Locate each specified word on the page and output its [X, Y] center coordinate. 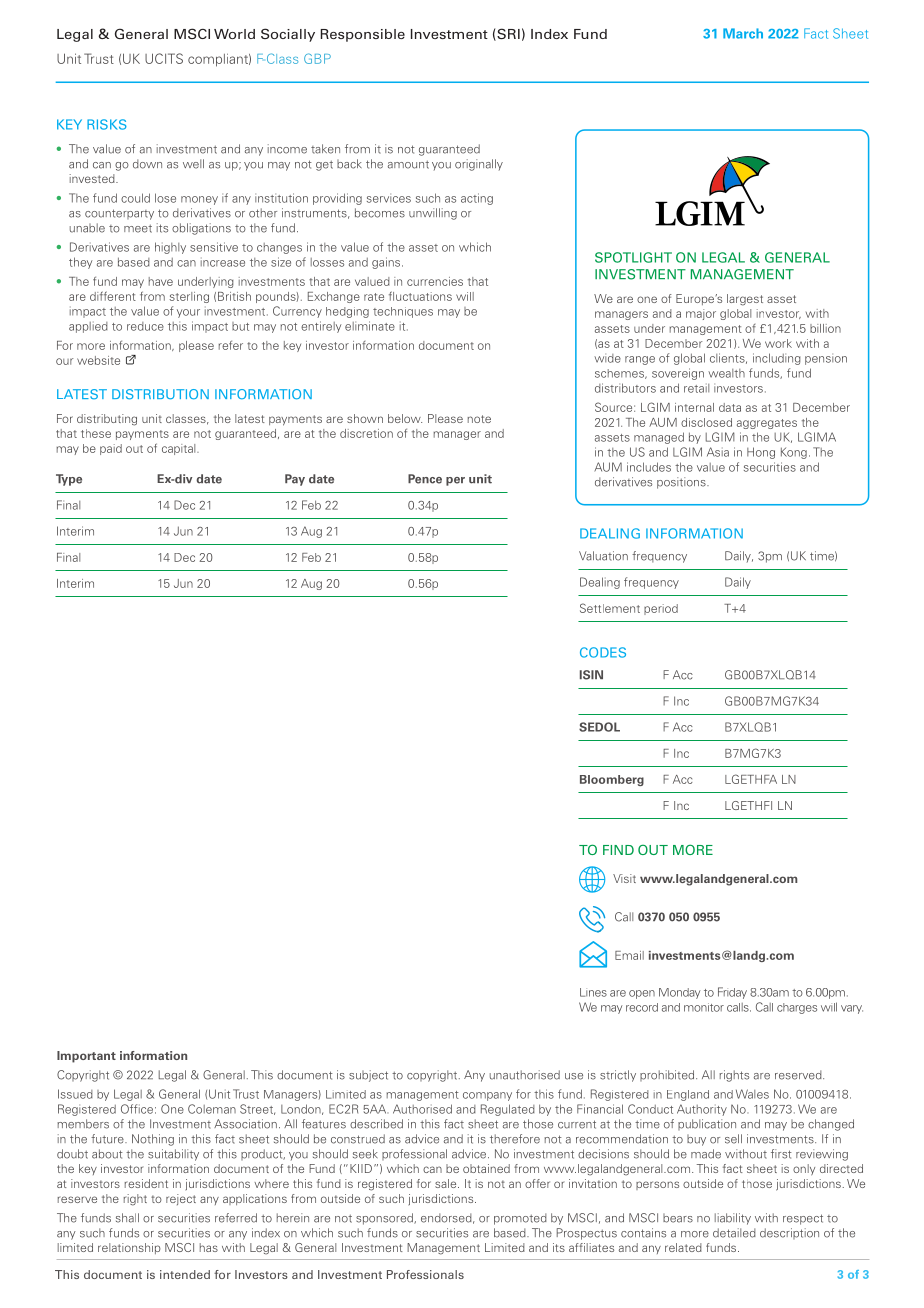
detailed [734, 1233]
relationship [129, 1248]
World [234, 34]
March [743, 33]
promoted [520, 1219]
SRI [507, 34]
